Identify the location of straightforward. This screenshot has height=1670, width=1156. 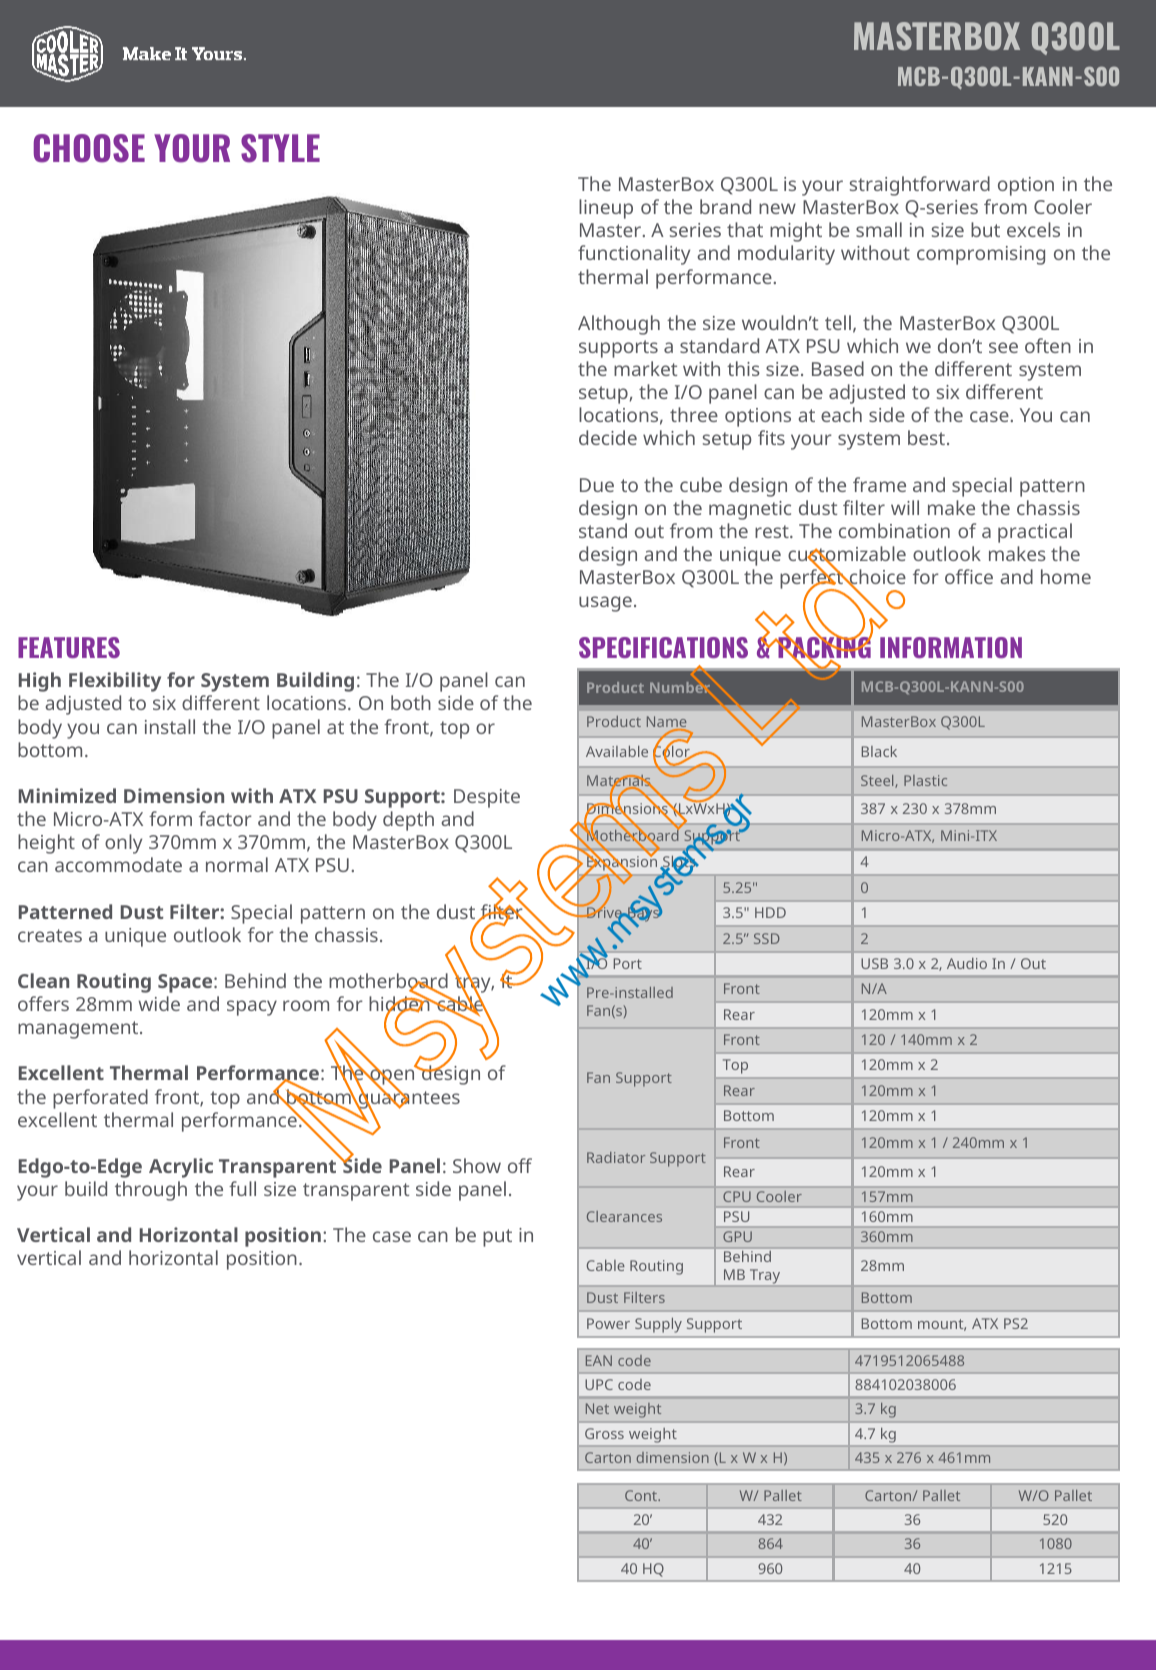
(920, 186).
